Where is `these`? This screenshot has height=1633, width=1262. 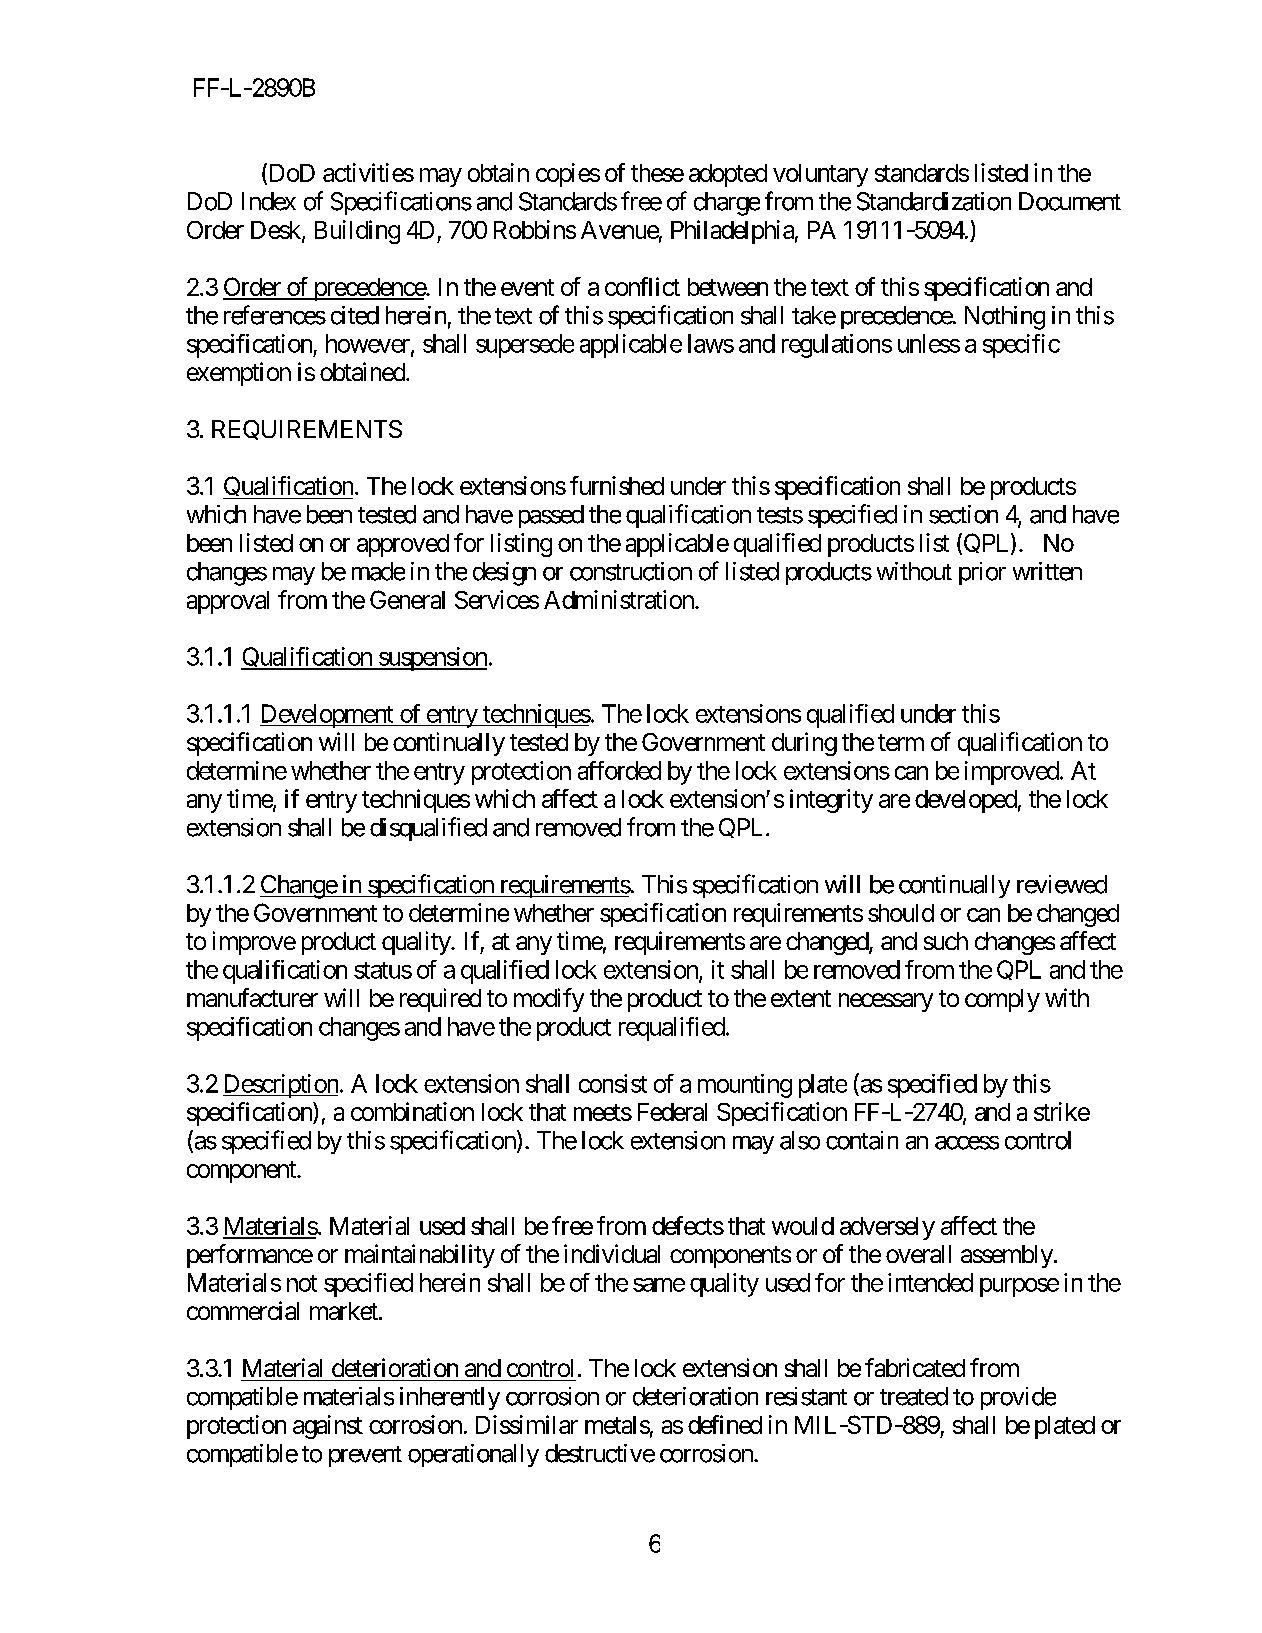
these is located at coordinates (657, 173).
